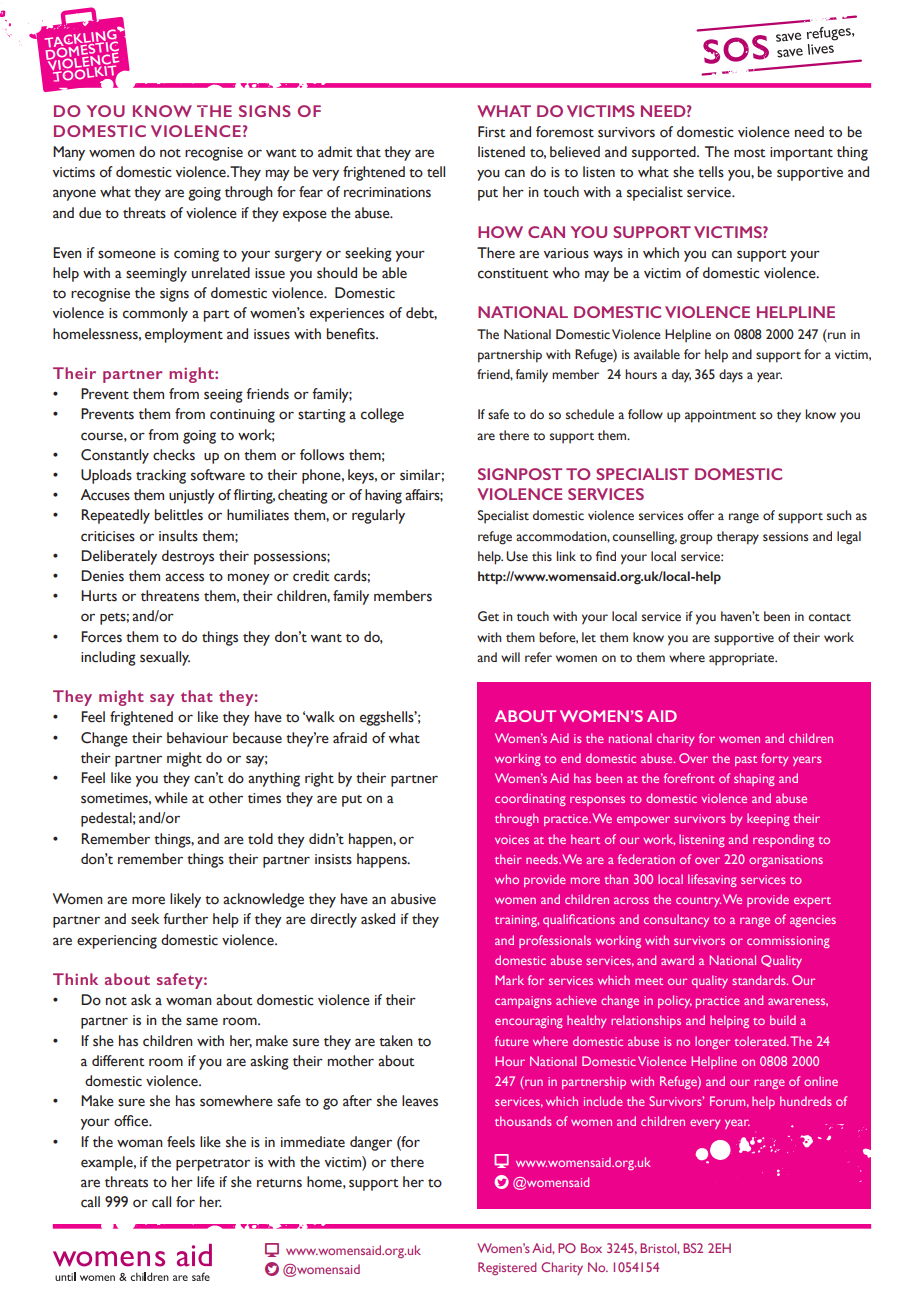  I want to click on important, so click(801, 154).
